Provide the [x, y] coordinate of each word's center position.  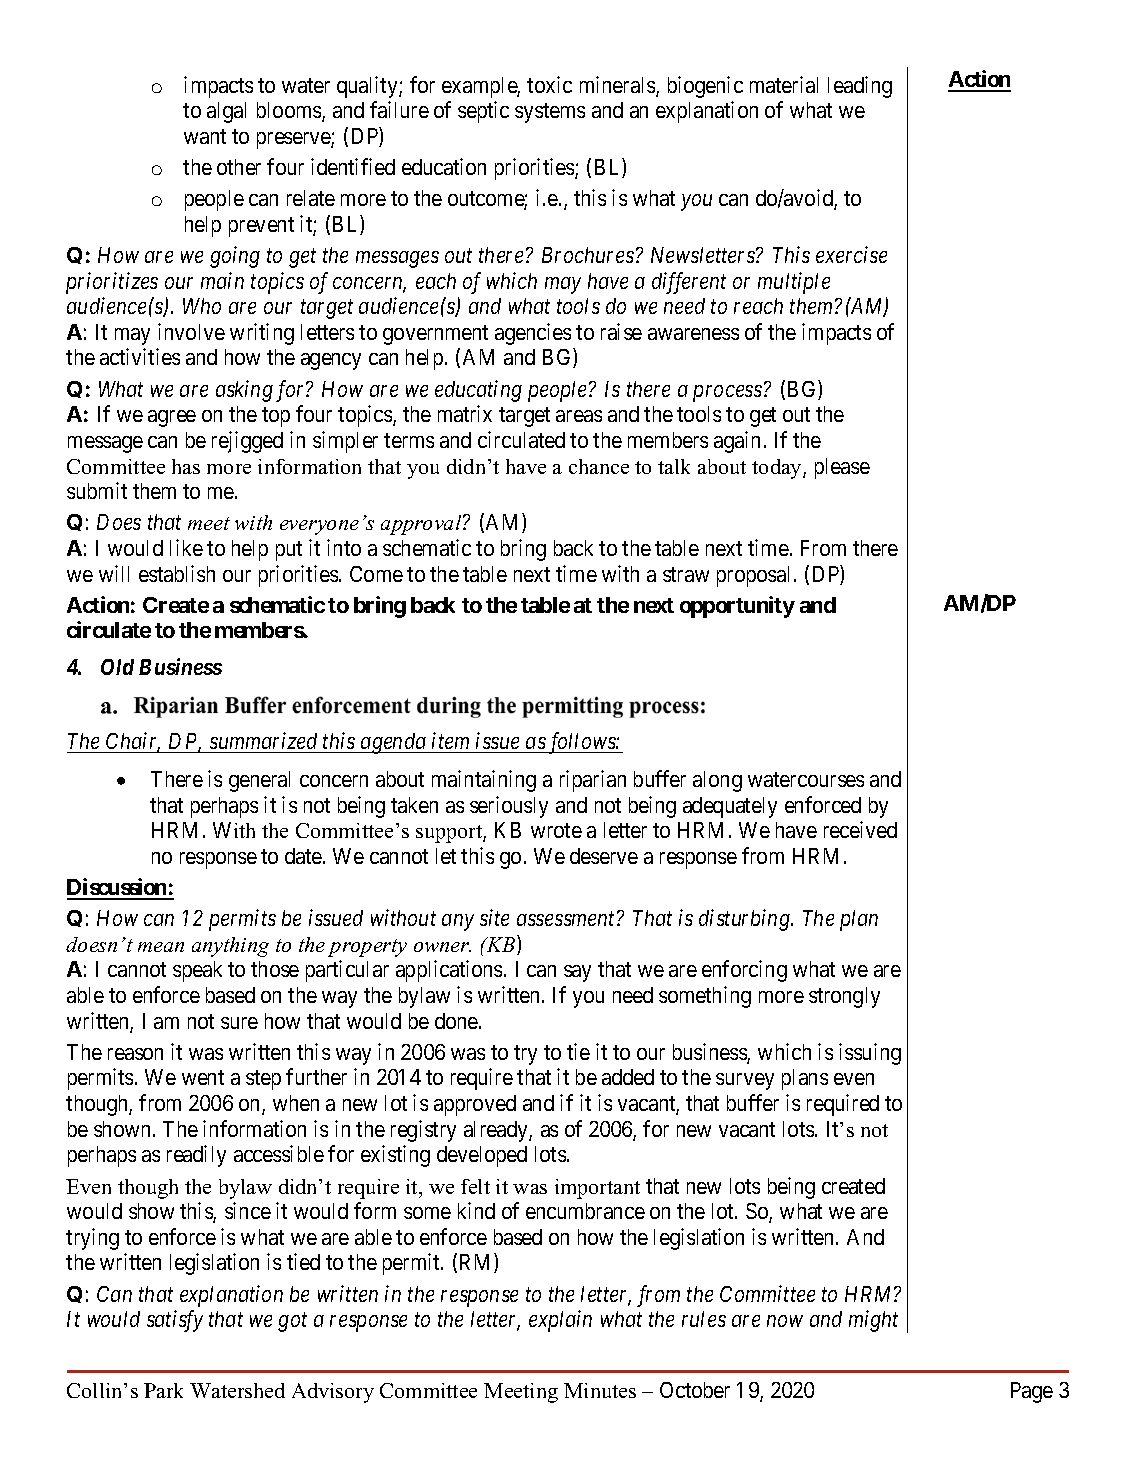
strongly [844, 997]
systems [550, 113]
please [842, 468]
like [186, 547]
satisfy [175, 1321]
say [577, 973]
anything [230, 947]
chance [599, 466]
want [205, 136]
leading [860, 87]
